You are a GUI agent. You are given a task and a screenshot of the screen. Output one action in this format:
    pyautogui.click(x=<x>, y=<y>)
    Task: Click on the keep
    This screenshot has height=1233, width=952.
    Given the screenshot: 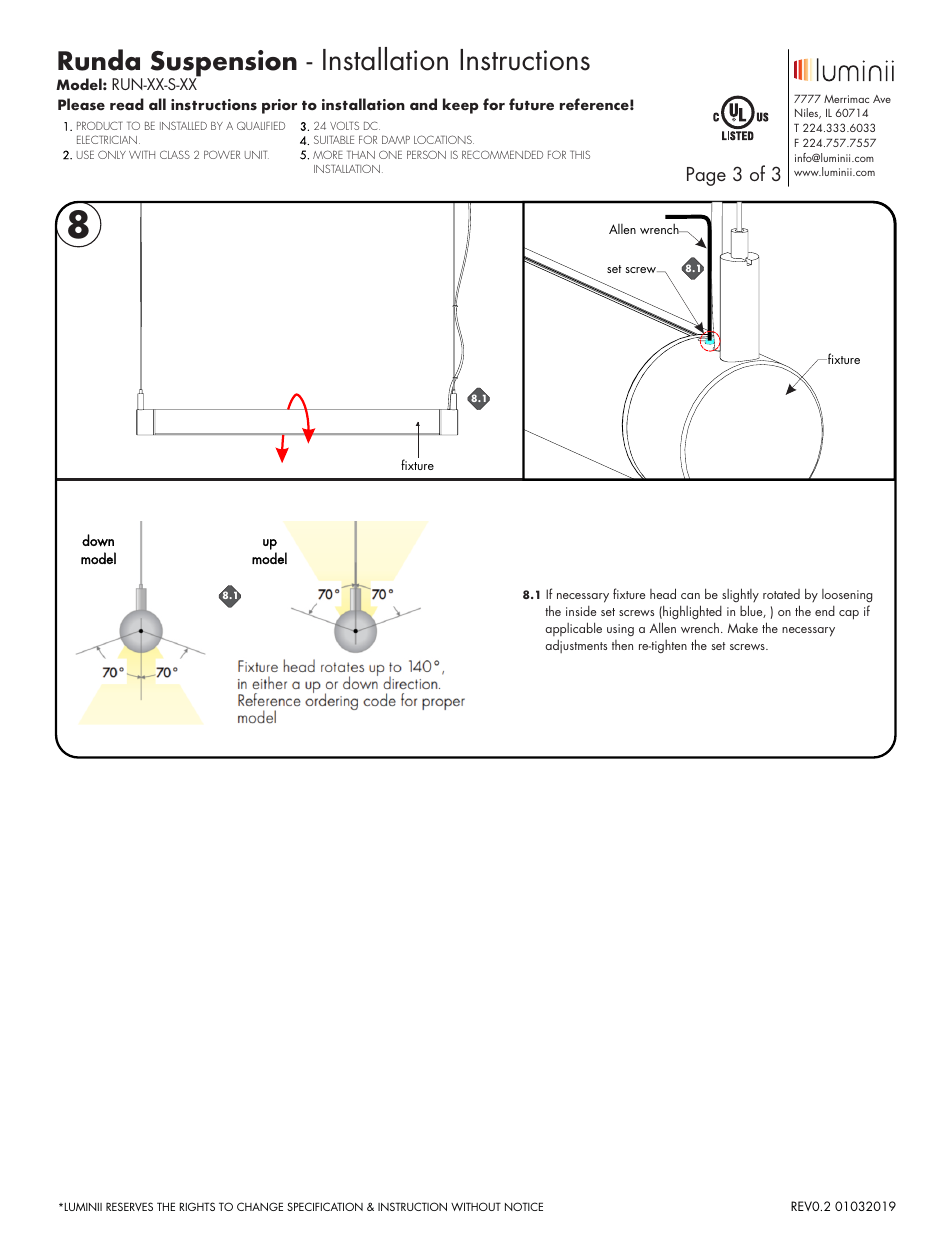 What is the action you would take?
    pyautogui.click(x=461, y=106)
